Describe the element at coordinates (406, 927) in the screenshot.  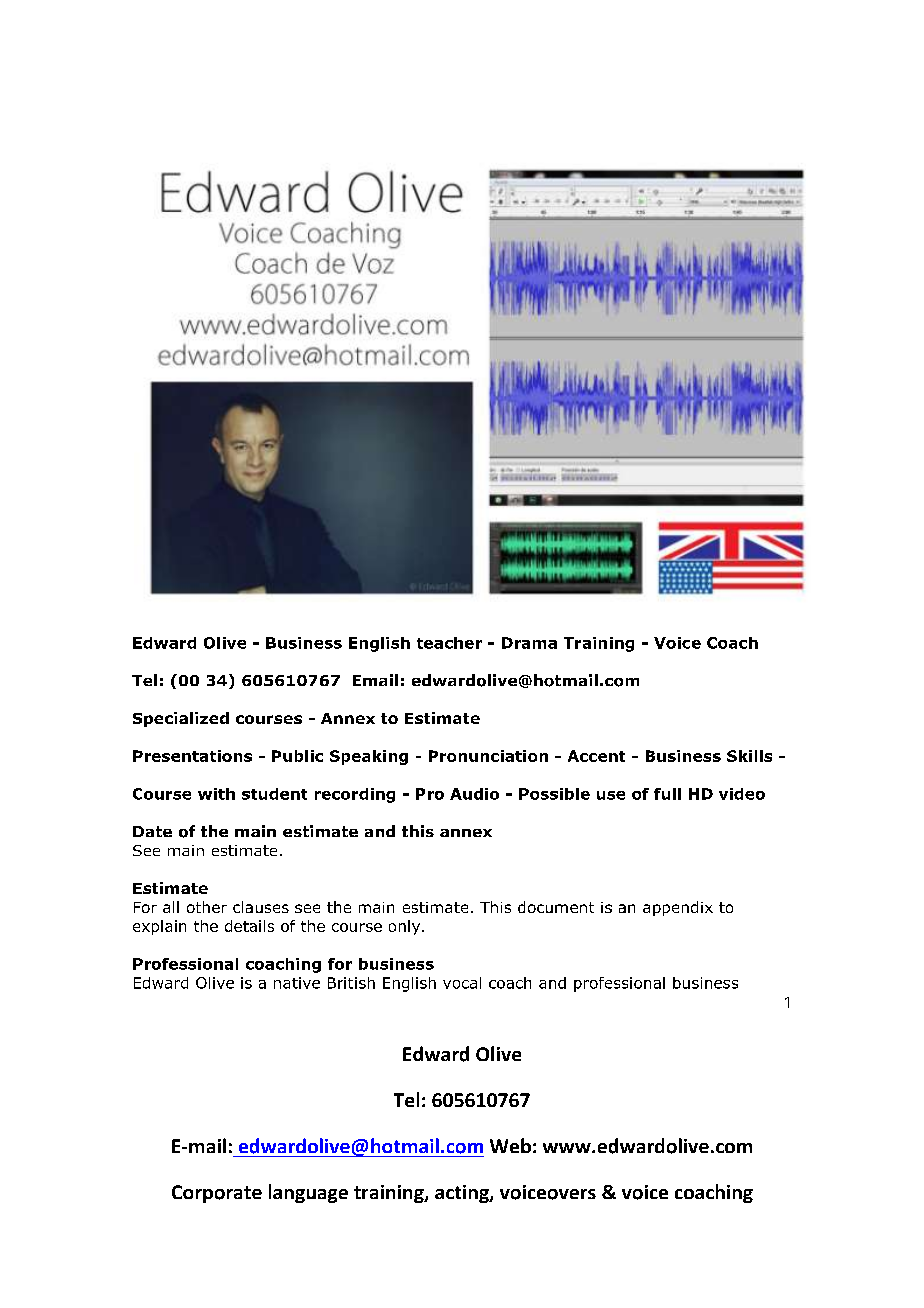
I see `only` at that location.
